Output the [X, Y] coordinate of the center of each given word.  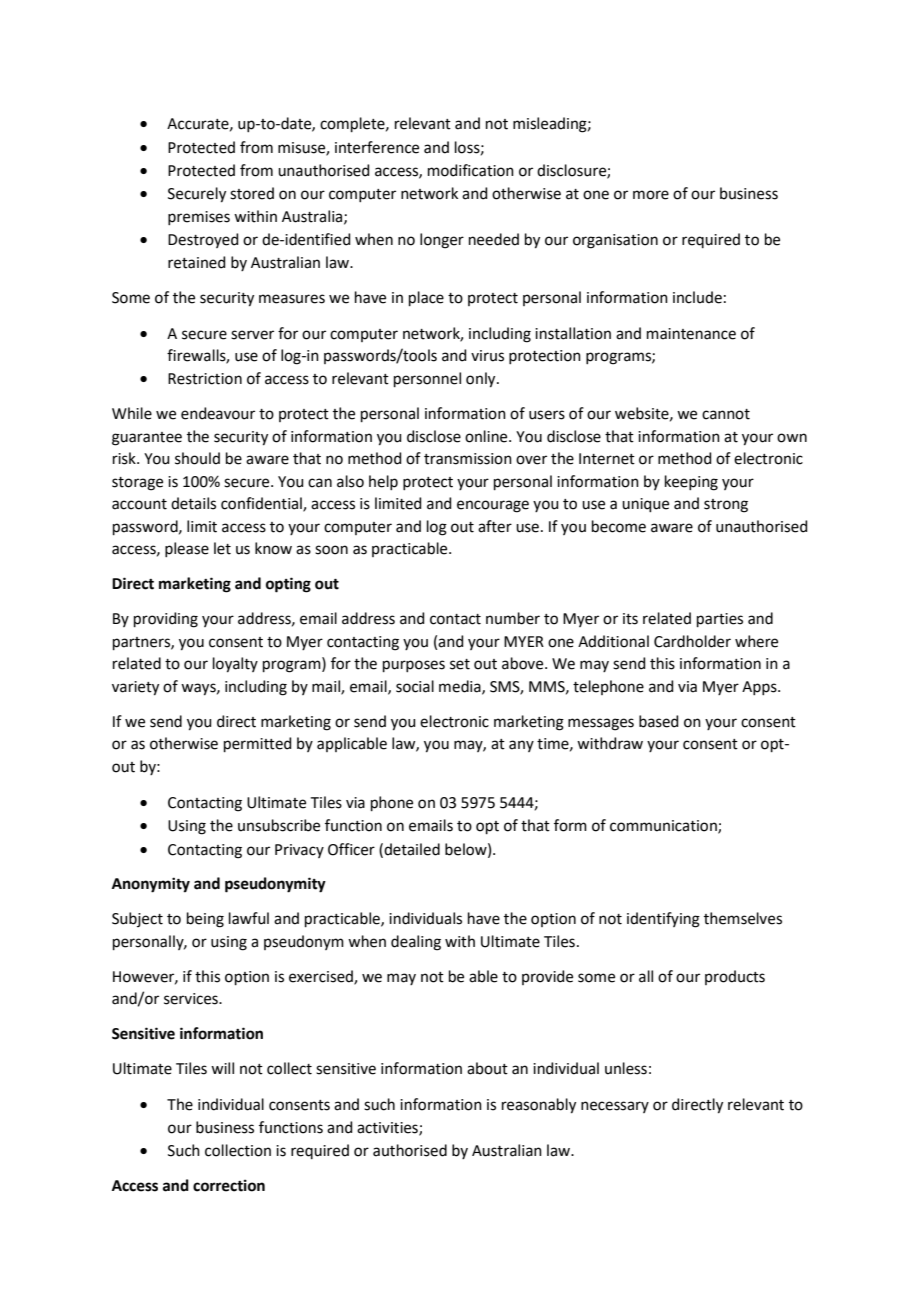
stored [252, 193]
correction [229, 1185]
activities [388, 1128]
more [651, 195]
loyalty [235, 665]
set [460, 664]
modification [471, 170]
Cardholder [692, 641]
